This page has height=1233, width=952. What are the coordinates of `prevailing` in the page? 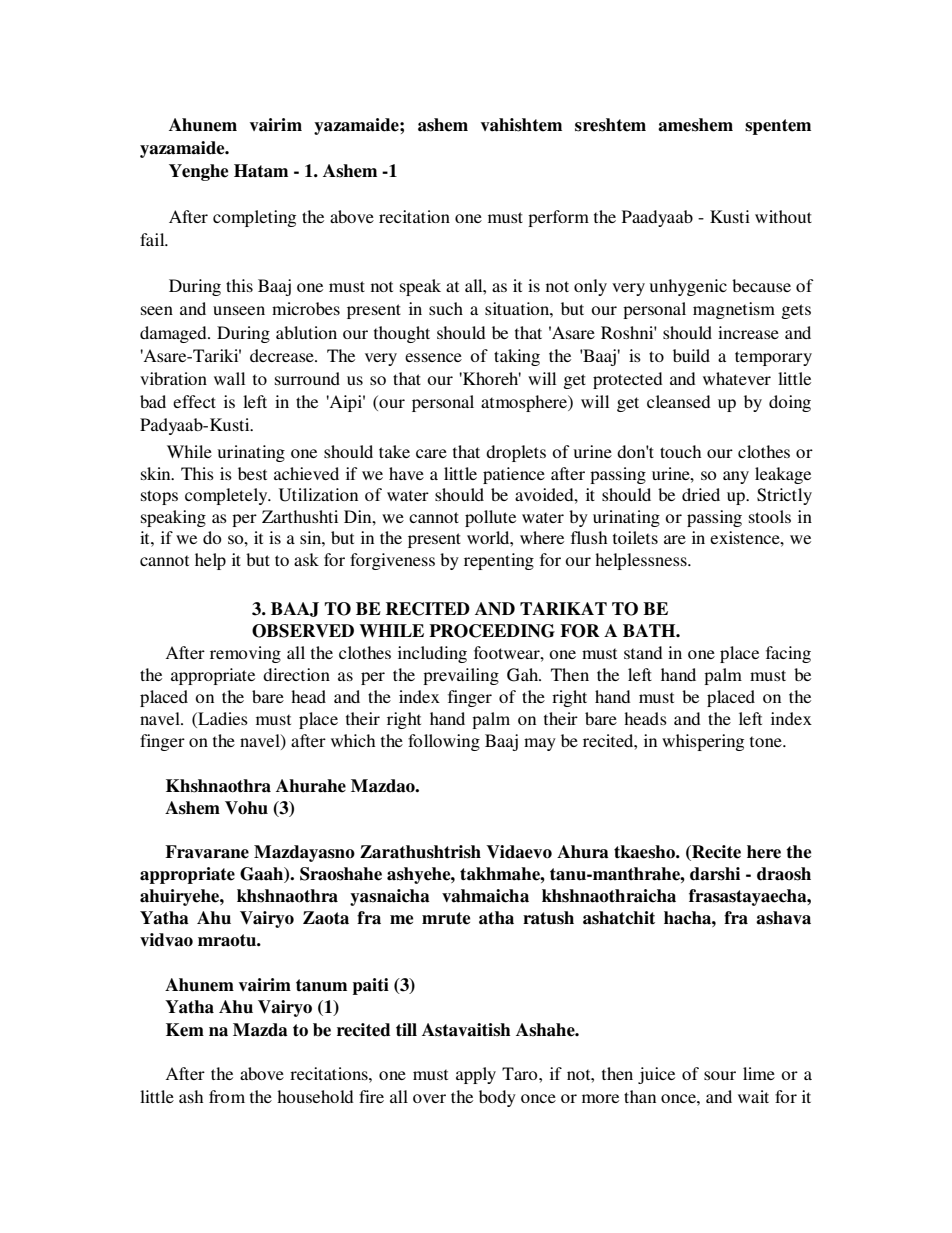 It's located at (461, 676).
